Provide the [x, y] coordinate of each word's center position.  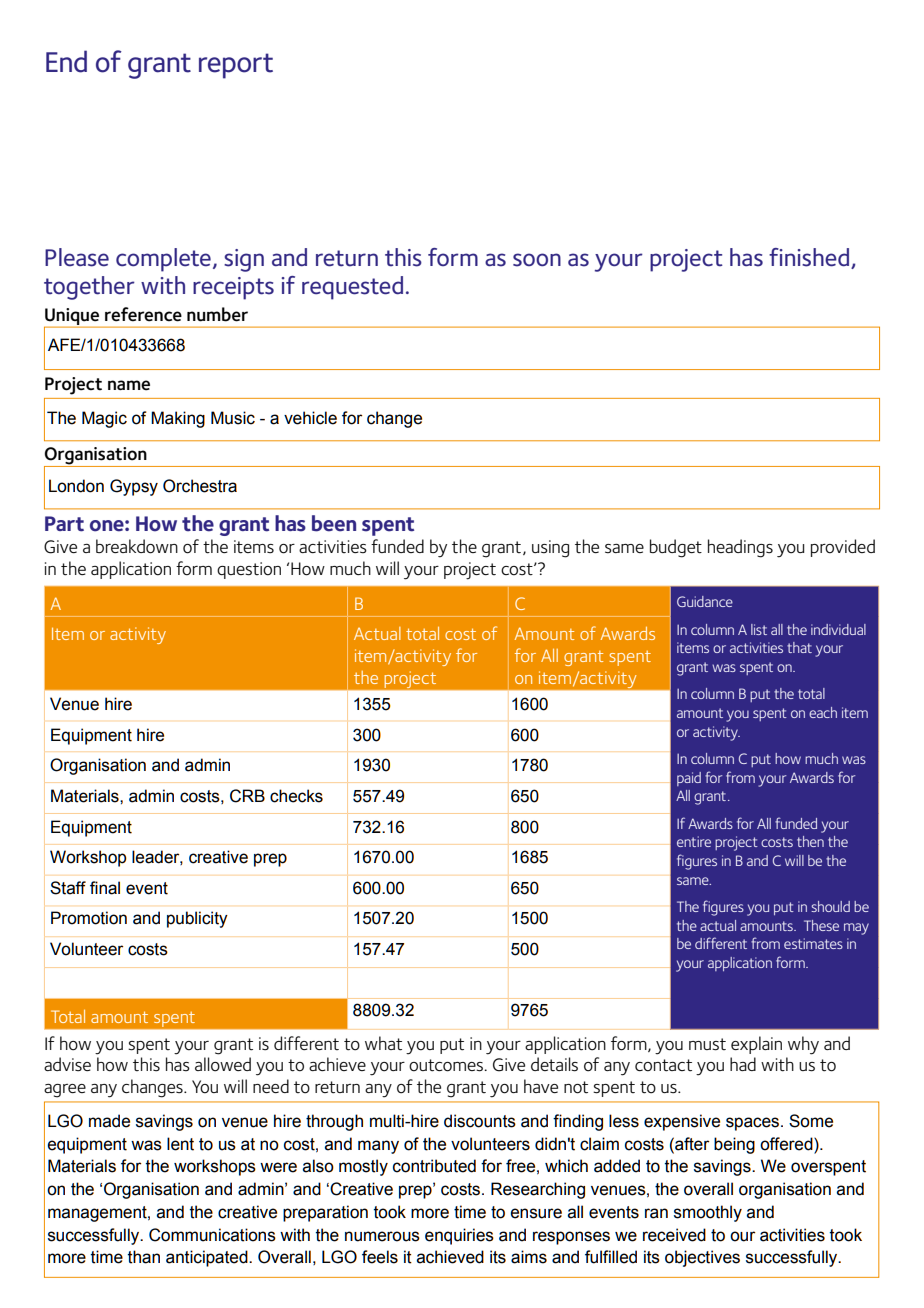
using [550, 549]
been [334, 523]
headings [740, 548]
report [236, 66]
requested [352, 288]
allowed [223, 1064]
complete [163, 260]
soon [537, 260]
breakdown [137, 546]
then [810, 841]
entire [694, 841]
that [799, 647]
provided [843, 548]
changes [153, 1088]
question [249, 570]
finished [809, 257]
